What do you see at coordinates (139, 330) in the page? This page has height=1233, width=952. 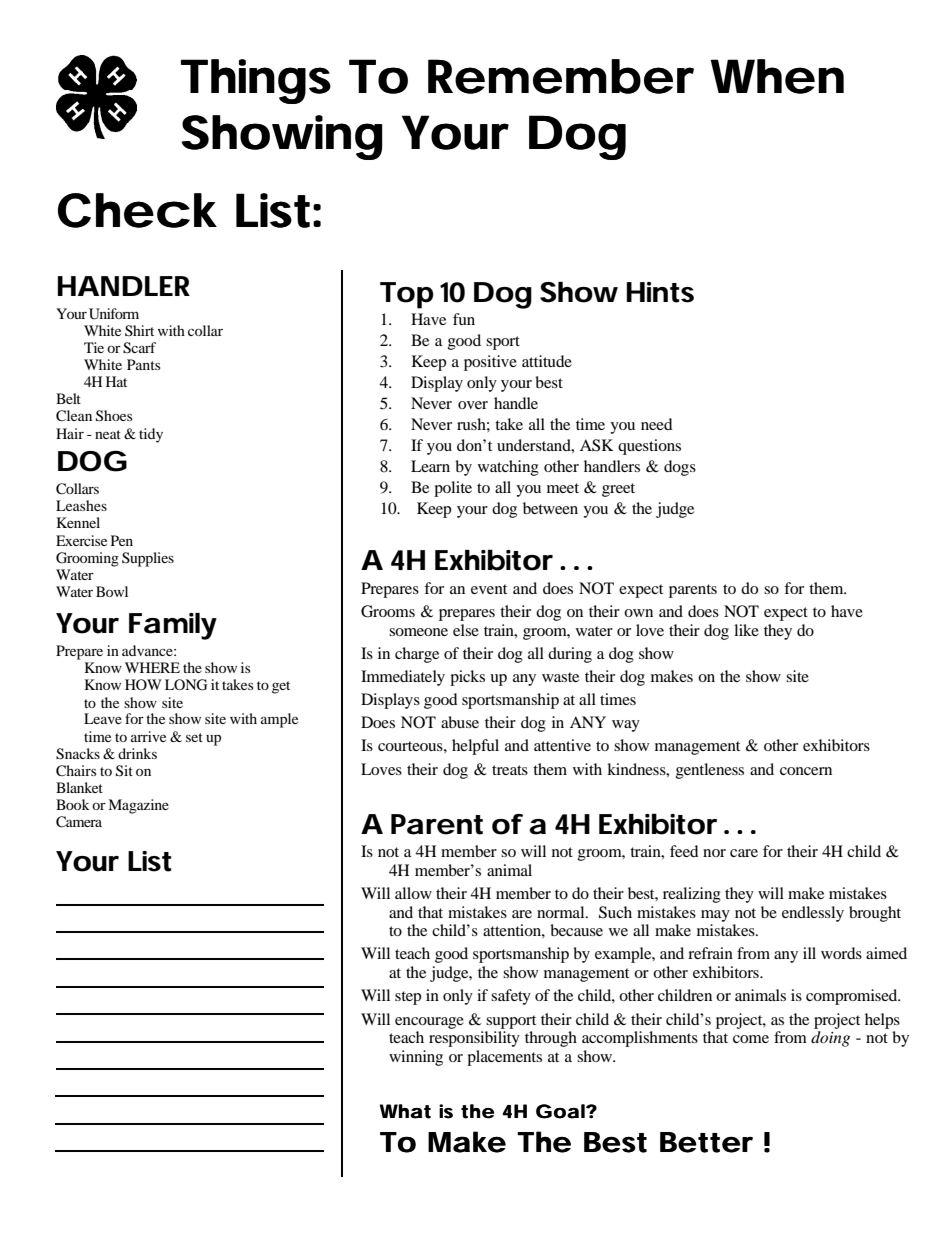 I see `Shirt` at bounding box center [139, 330].
